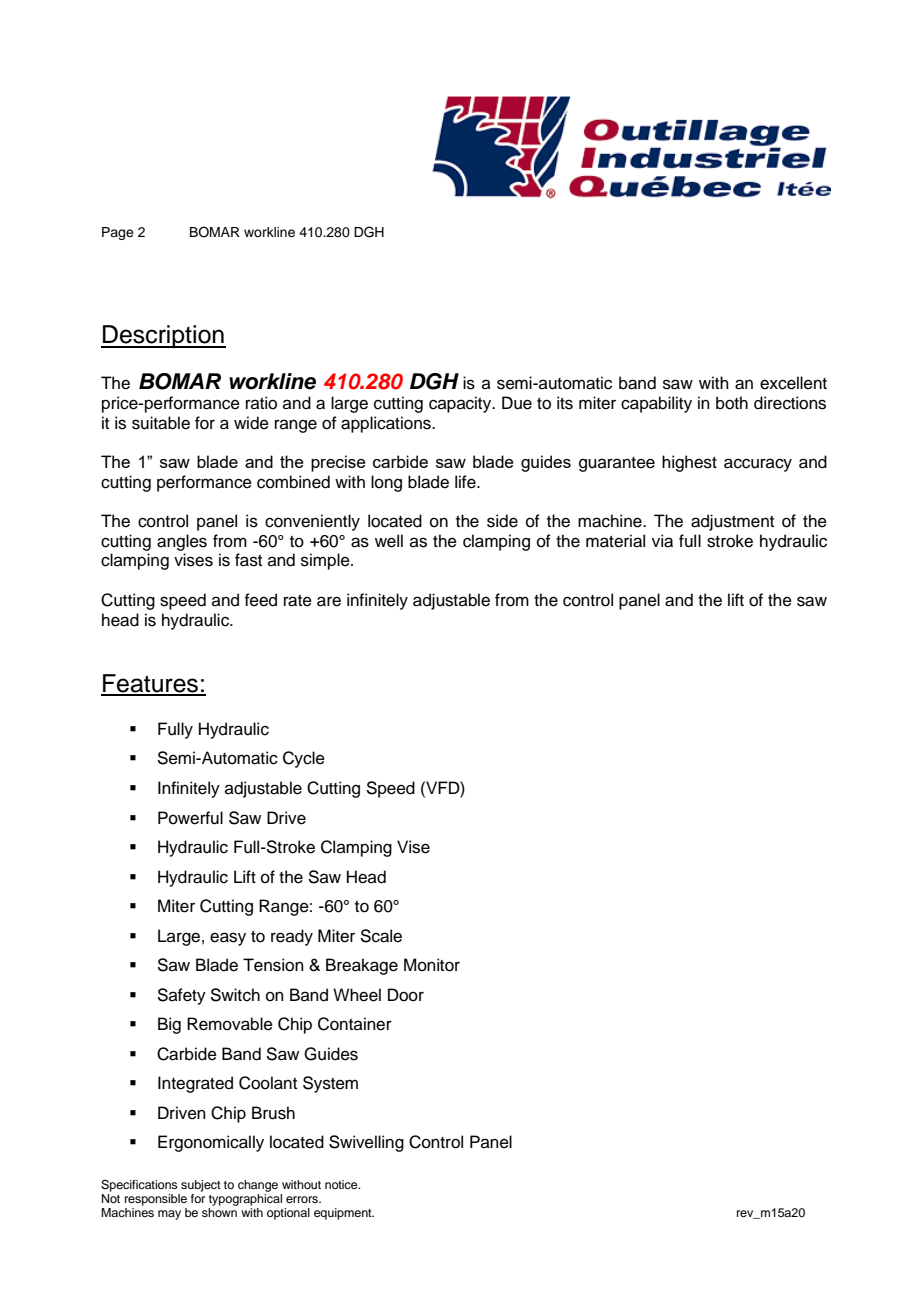 The image size is (924, 1308). Describe the element at coordinates (662, 541) in the screenshot. I see `via` at that location.
